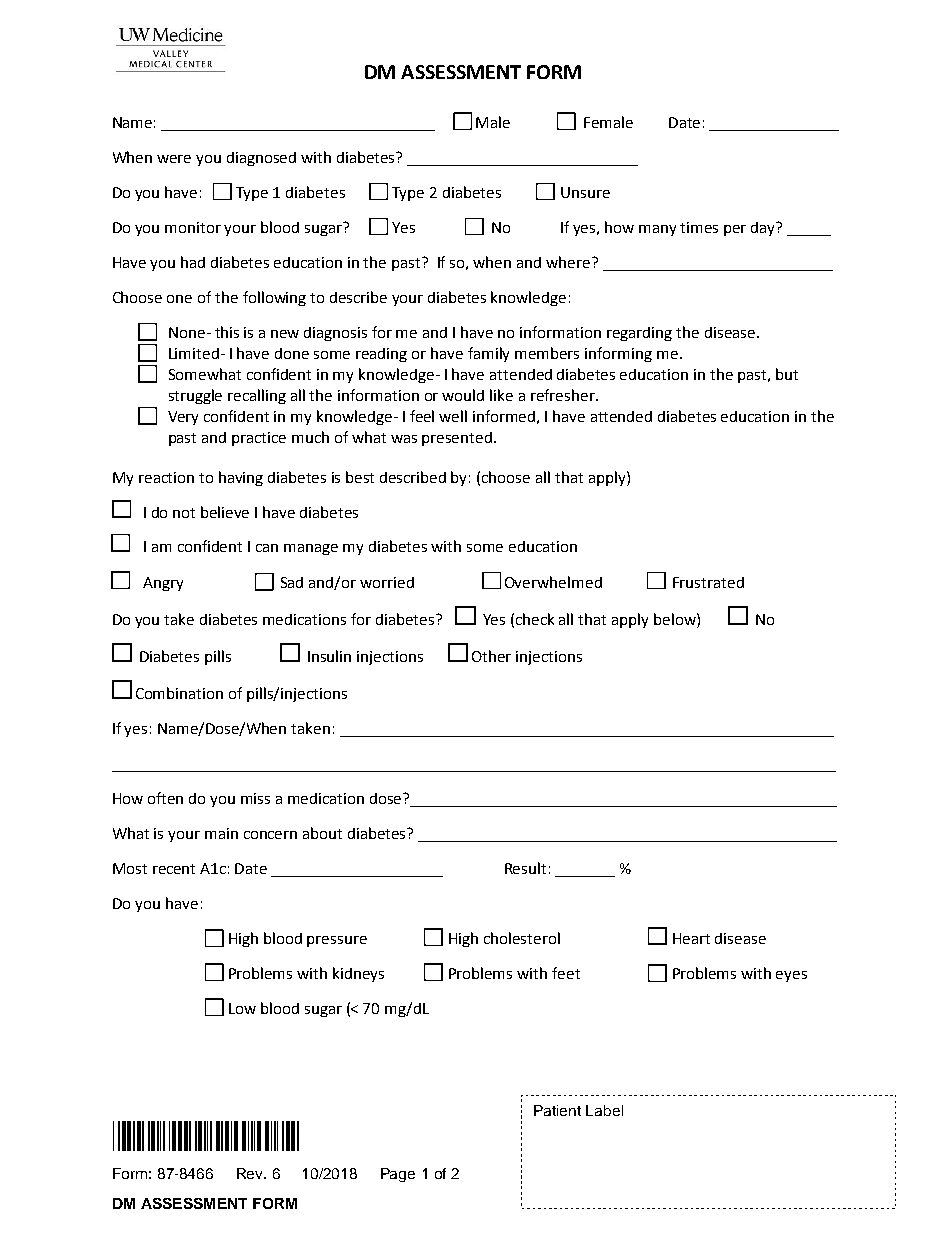 The height and width of the screenshot is (1233, 952). What do you see at coordinates (251, 1173) in the screenshot?
I see `Rev` at bounding box center [251, 1173].
